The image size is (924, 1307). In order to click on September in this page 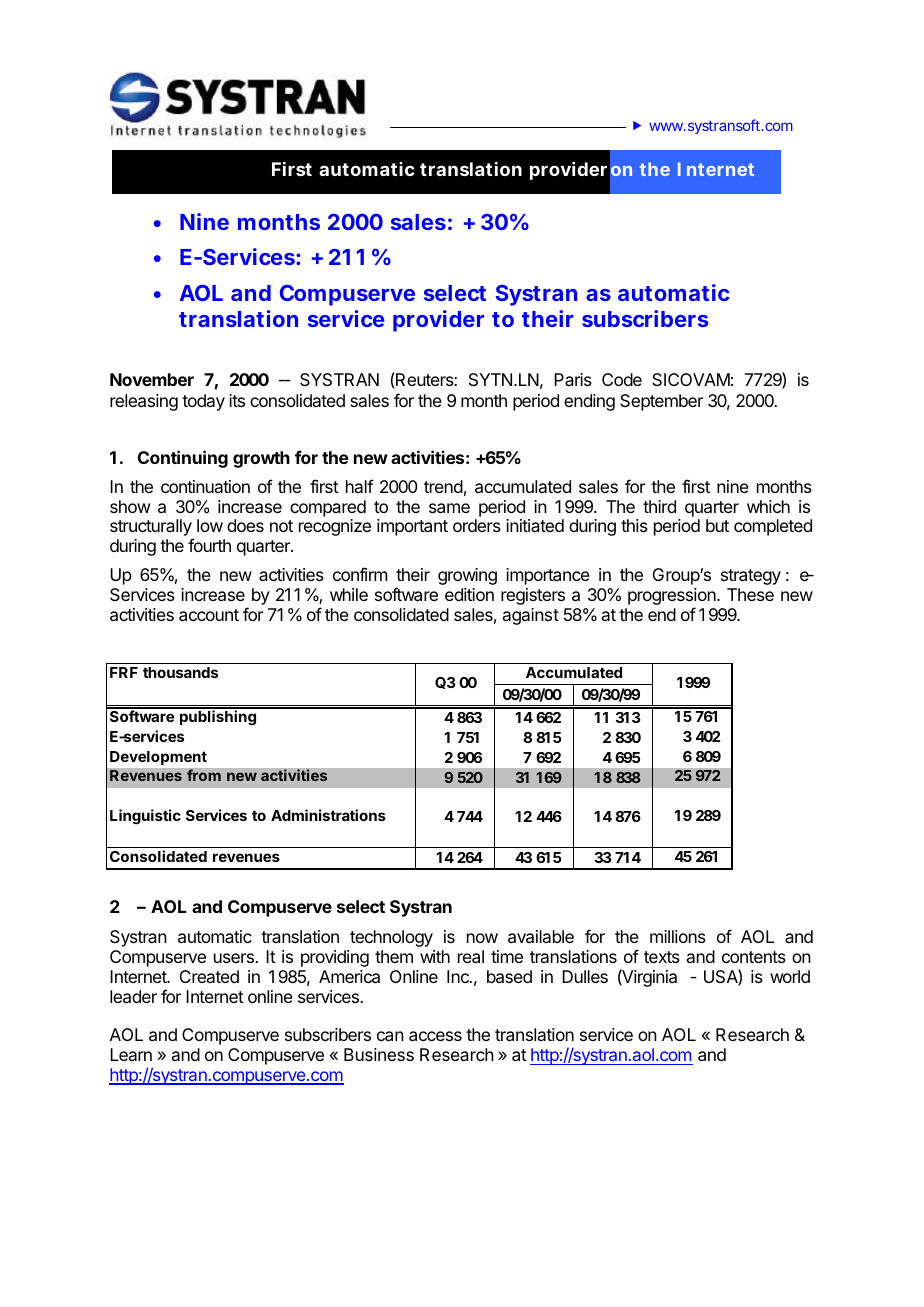, I will do `click(661, 402)`.
